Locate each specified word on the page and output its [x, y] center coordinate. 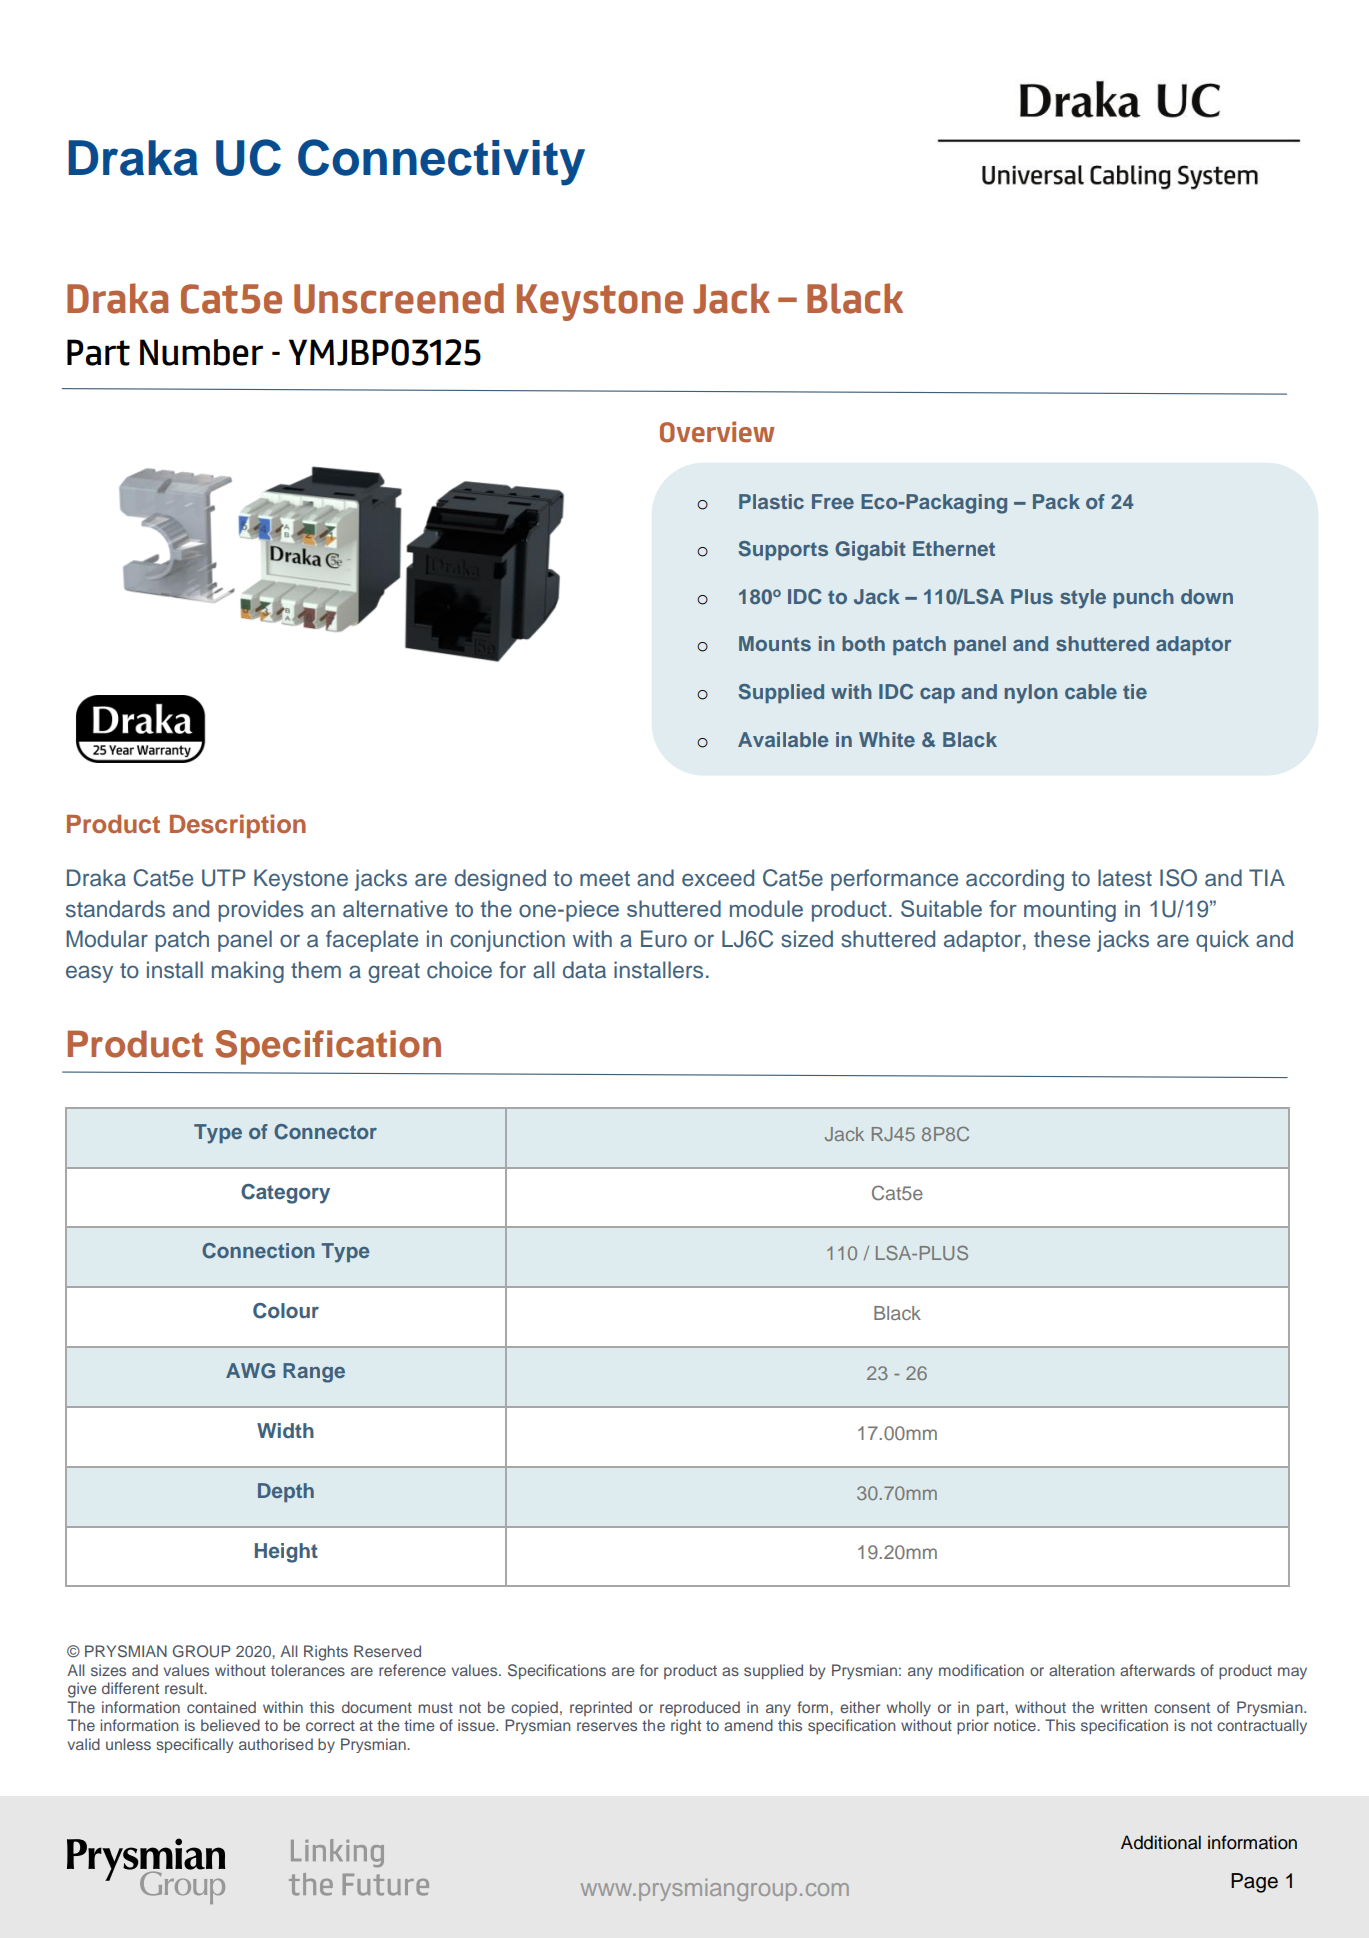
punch [1143, 598]
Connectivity [441, 162]
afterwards [1157, 1670]
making [248, 972]
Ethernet [954, 548]
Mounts [775, 643]
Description [238, 826]
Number [201, 352]
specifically [194, 1745]
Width [285, 1430]
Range [314, 1373]
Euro [664, 939]
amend [748, 1725]
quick [1222, 941]
